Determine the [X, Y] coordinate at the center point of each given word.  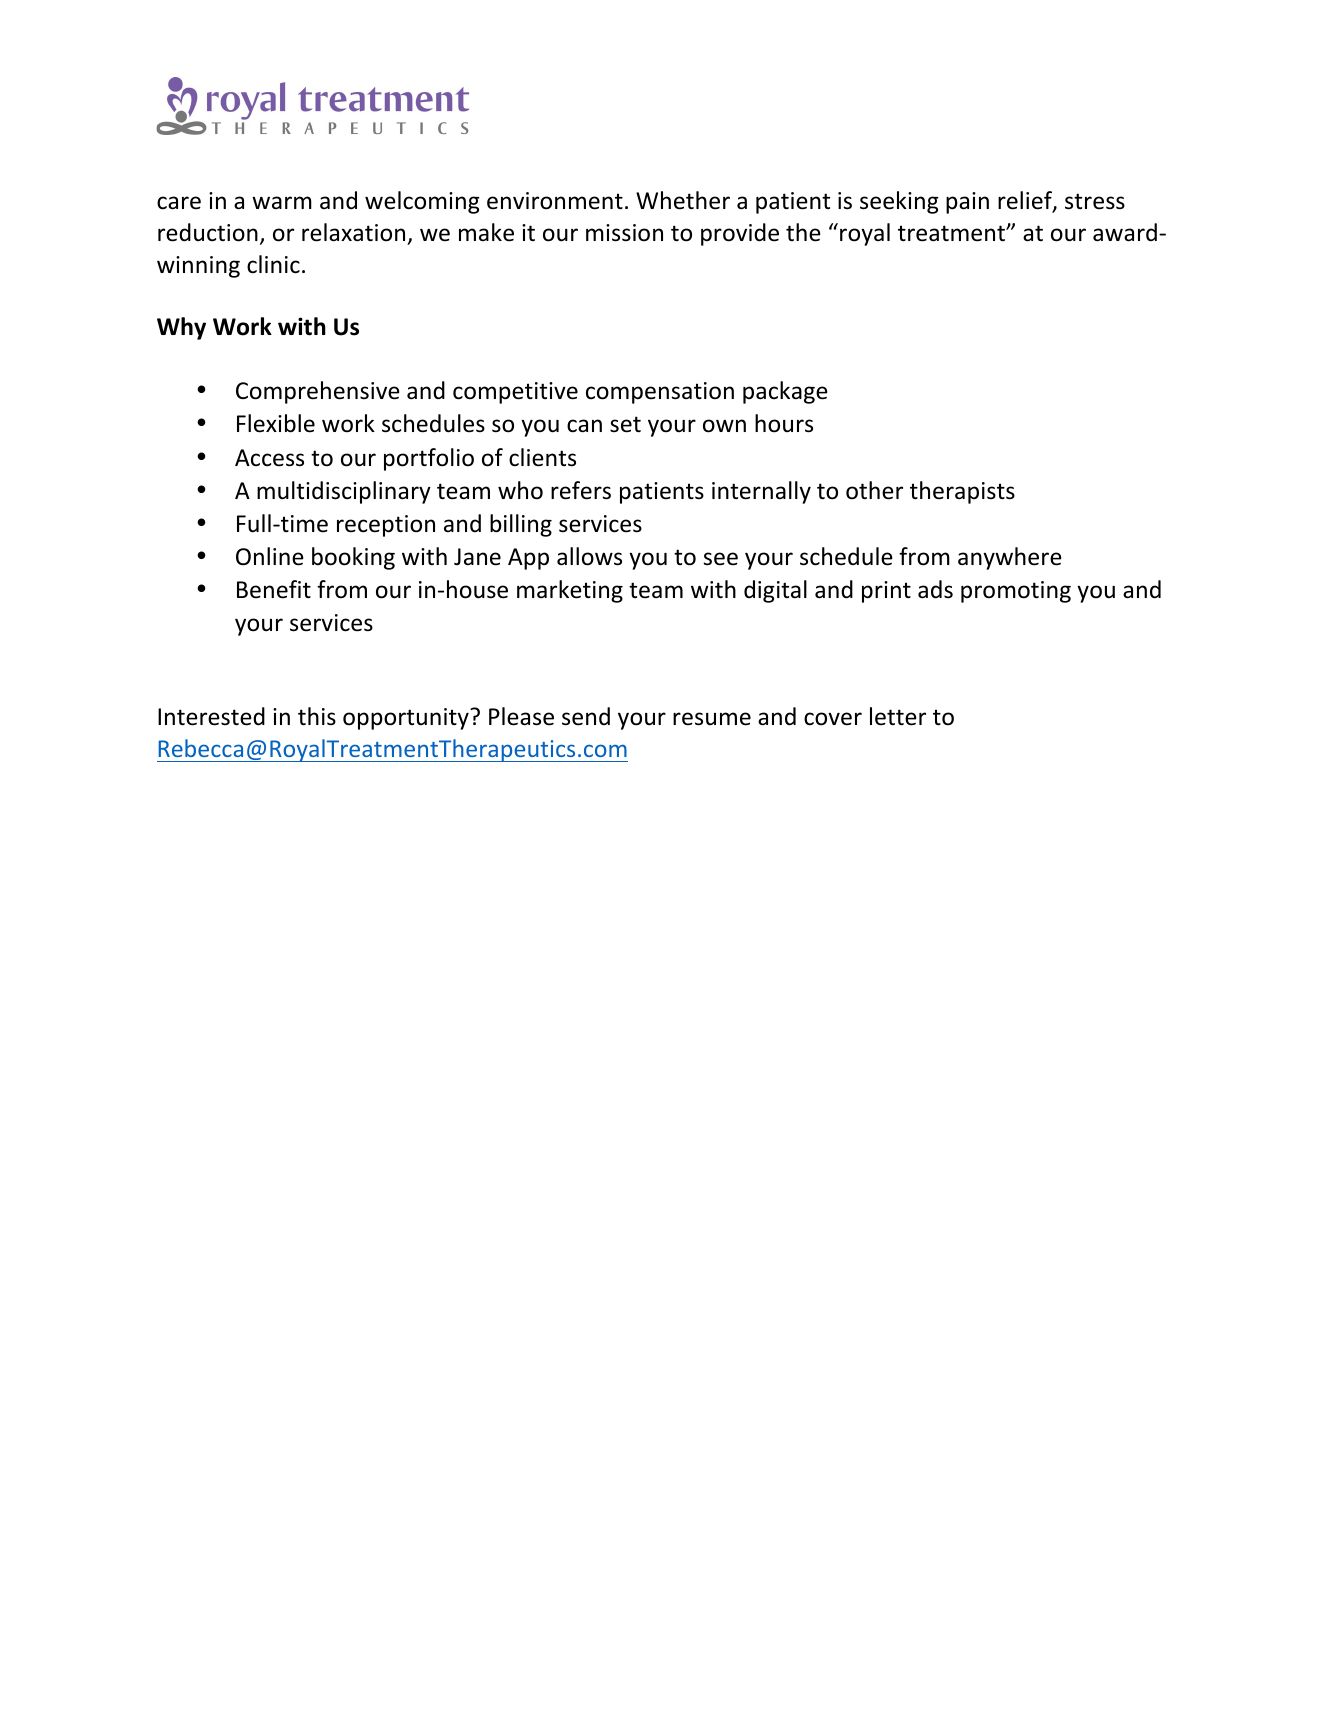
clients [542, 457]
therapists [962, 492]
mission [624, 233]
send [586, 716]
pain [967, 203]
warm [282, 202]
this [317, 716]
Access [269, 458]
